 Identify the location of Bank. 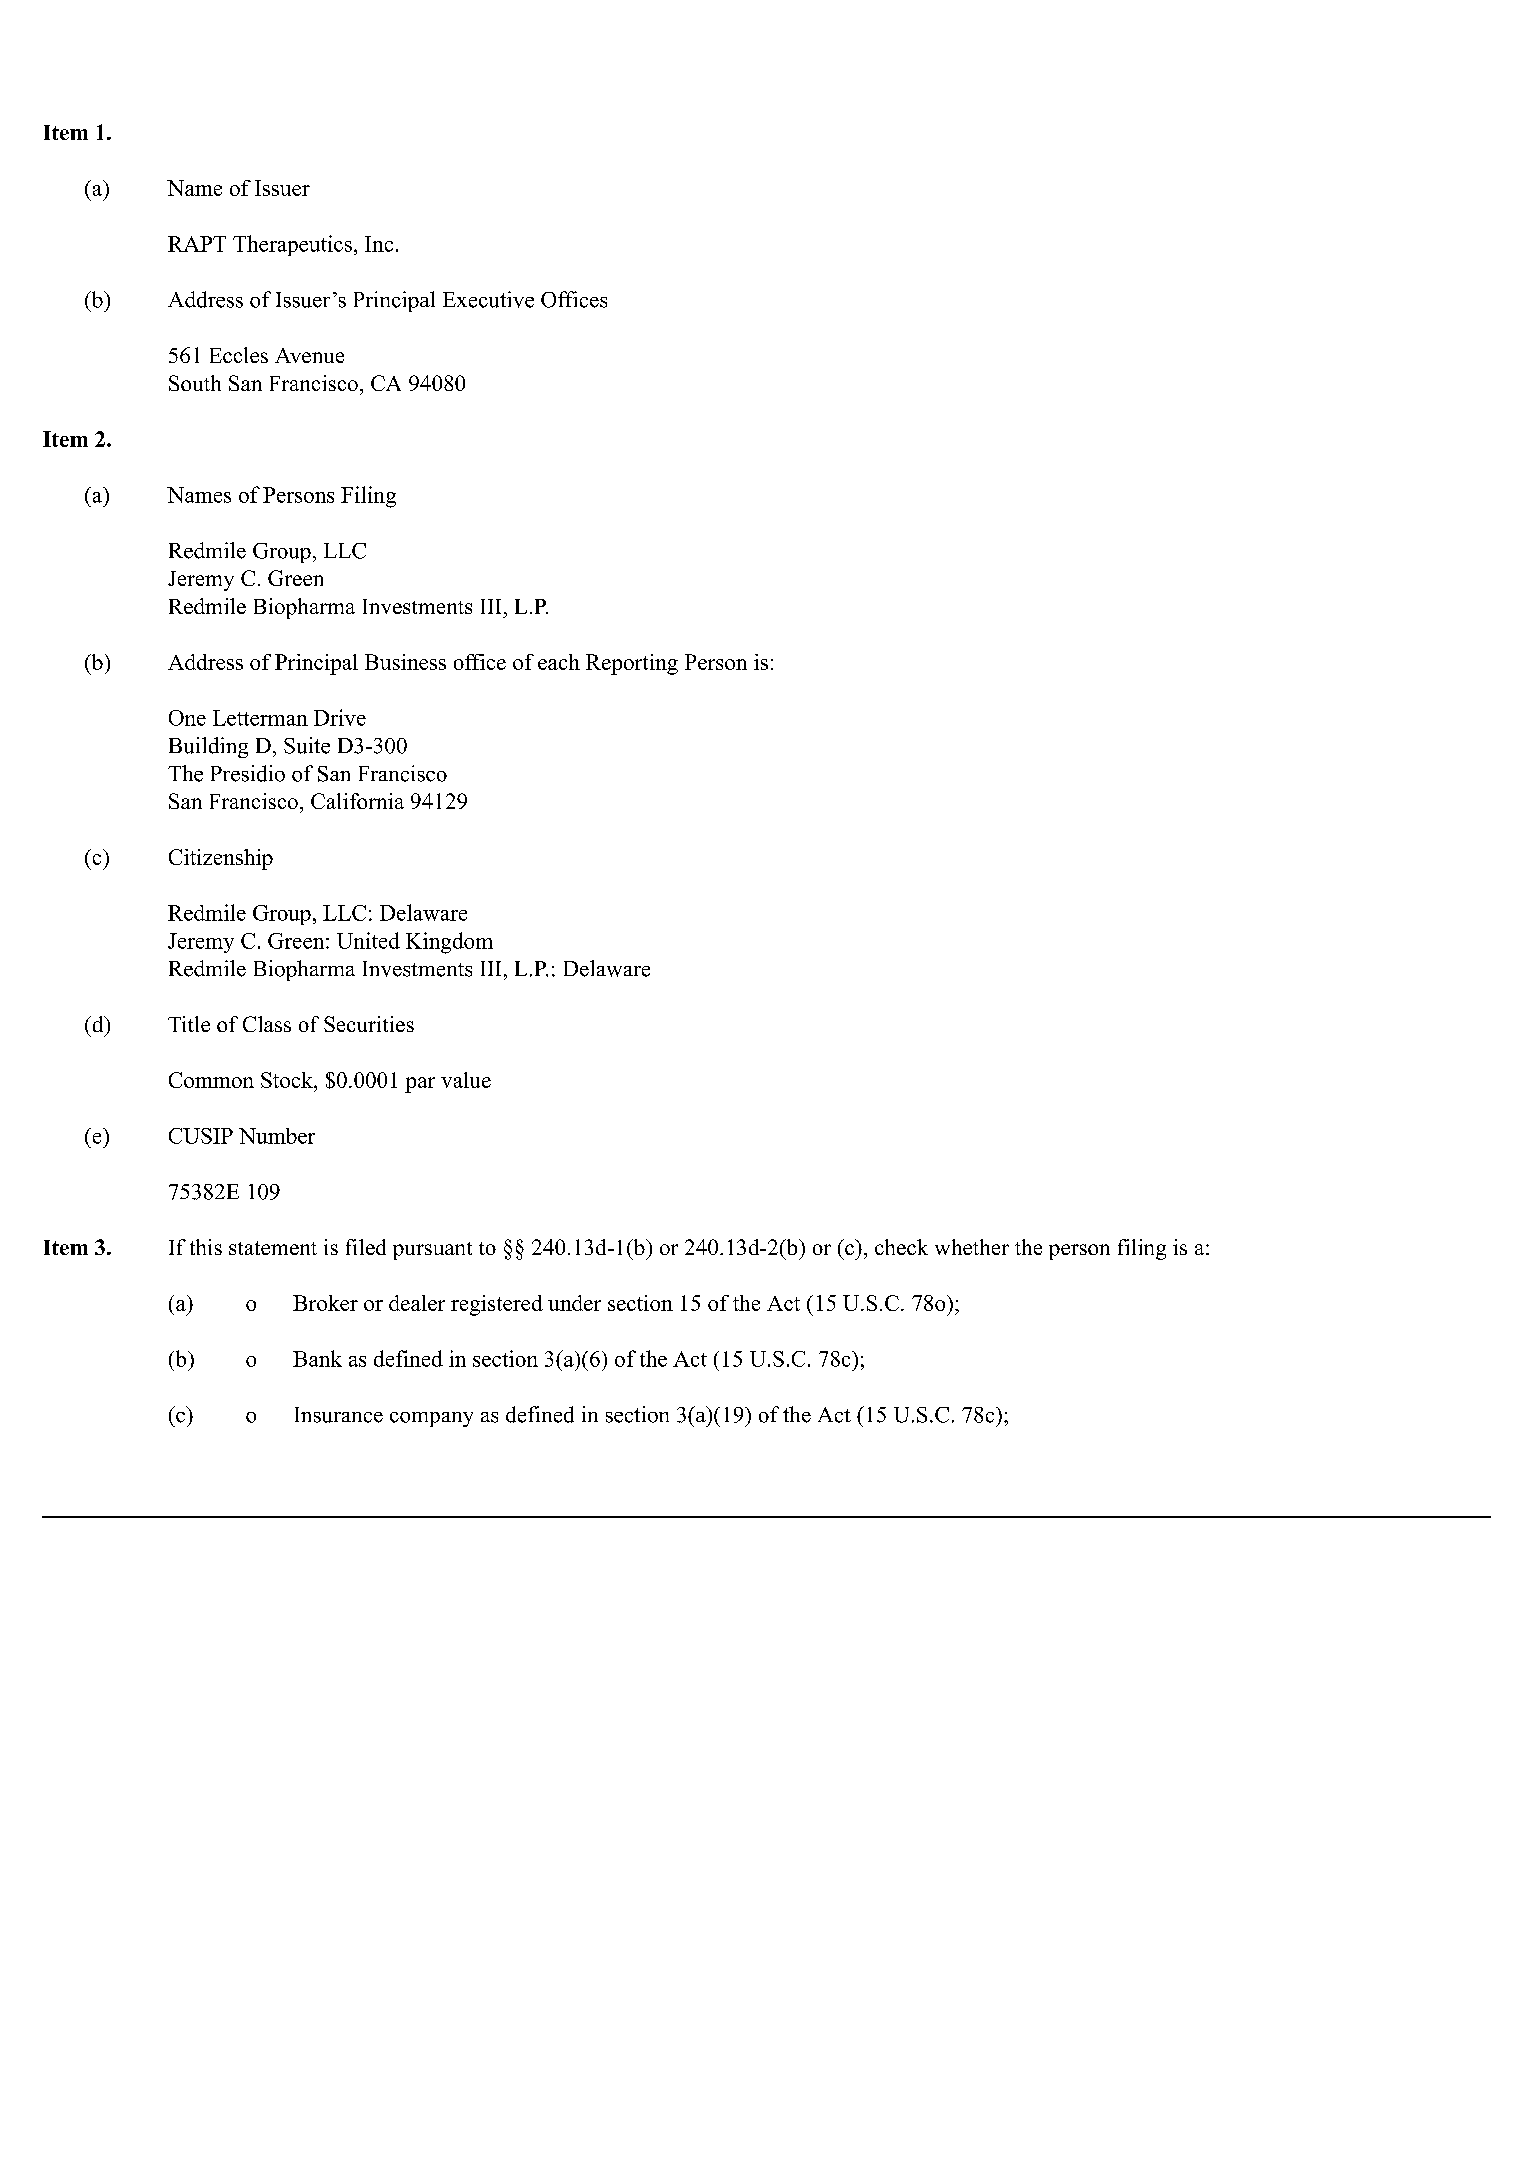
(317, 1358).
